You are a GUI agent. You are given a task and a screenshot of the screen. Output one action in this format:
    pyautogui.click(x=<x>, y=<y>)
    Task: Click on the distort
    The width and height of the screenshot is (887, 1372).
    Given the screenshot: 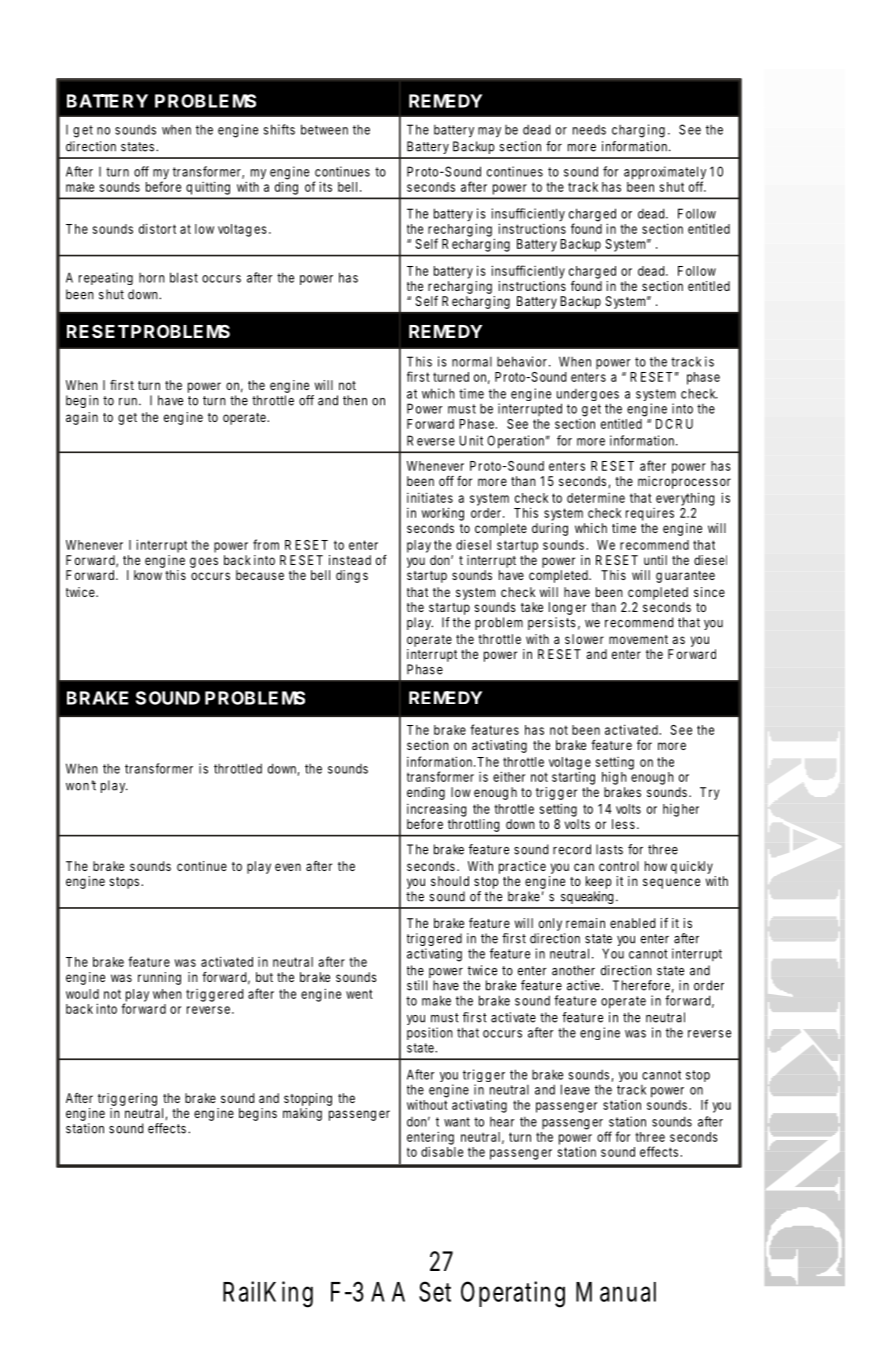 What is the action you would take?
    pyautogui.click(x=157, y=228)
